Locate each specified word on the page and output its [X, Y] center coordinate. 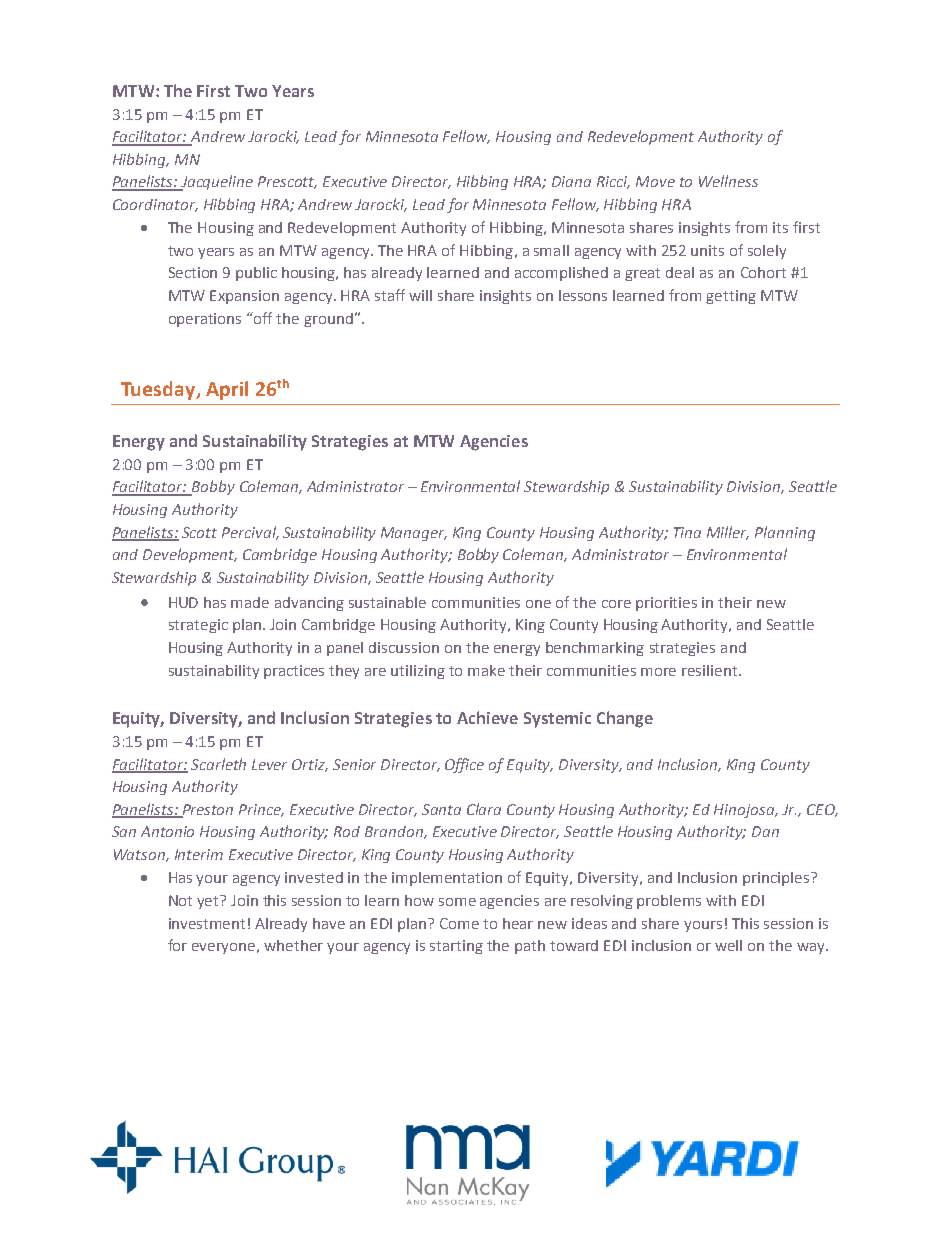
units [707, 250]
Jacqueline [216, 183]
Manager [414, 534]
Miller [728, 533]
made [250, 602]
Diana [571, 181]
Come [459, 923]
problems [669, 902]
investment [207, 923]
